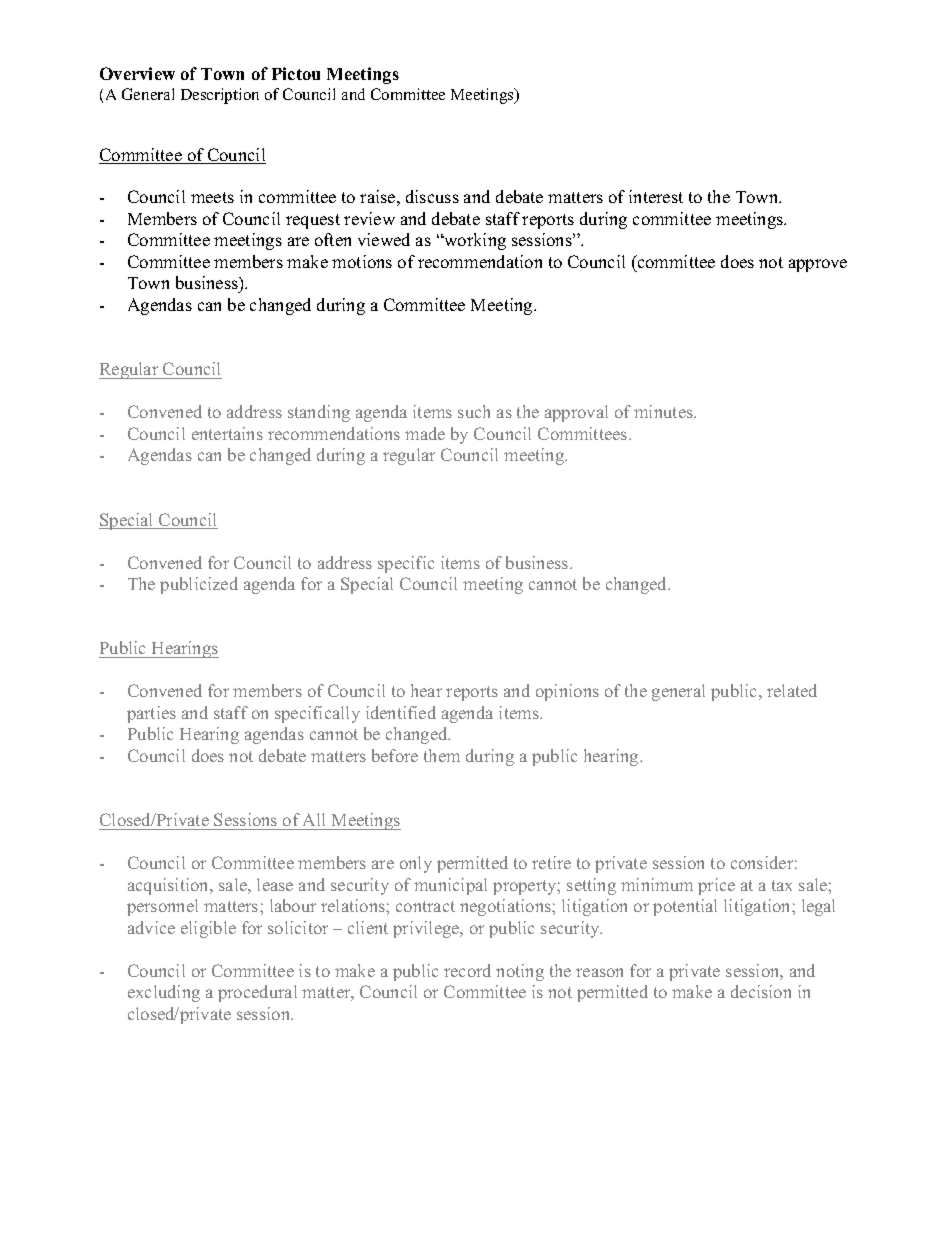 The height and width of the screenshot is (1233, 952). Describe the element at coordinates (656, 196) in the screenshot. I see `interest` at that location.
